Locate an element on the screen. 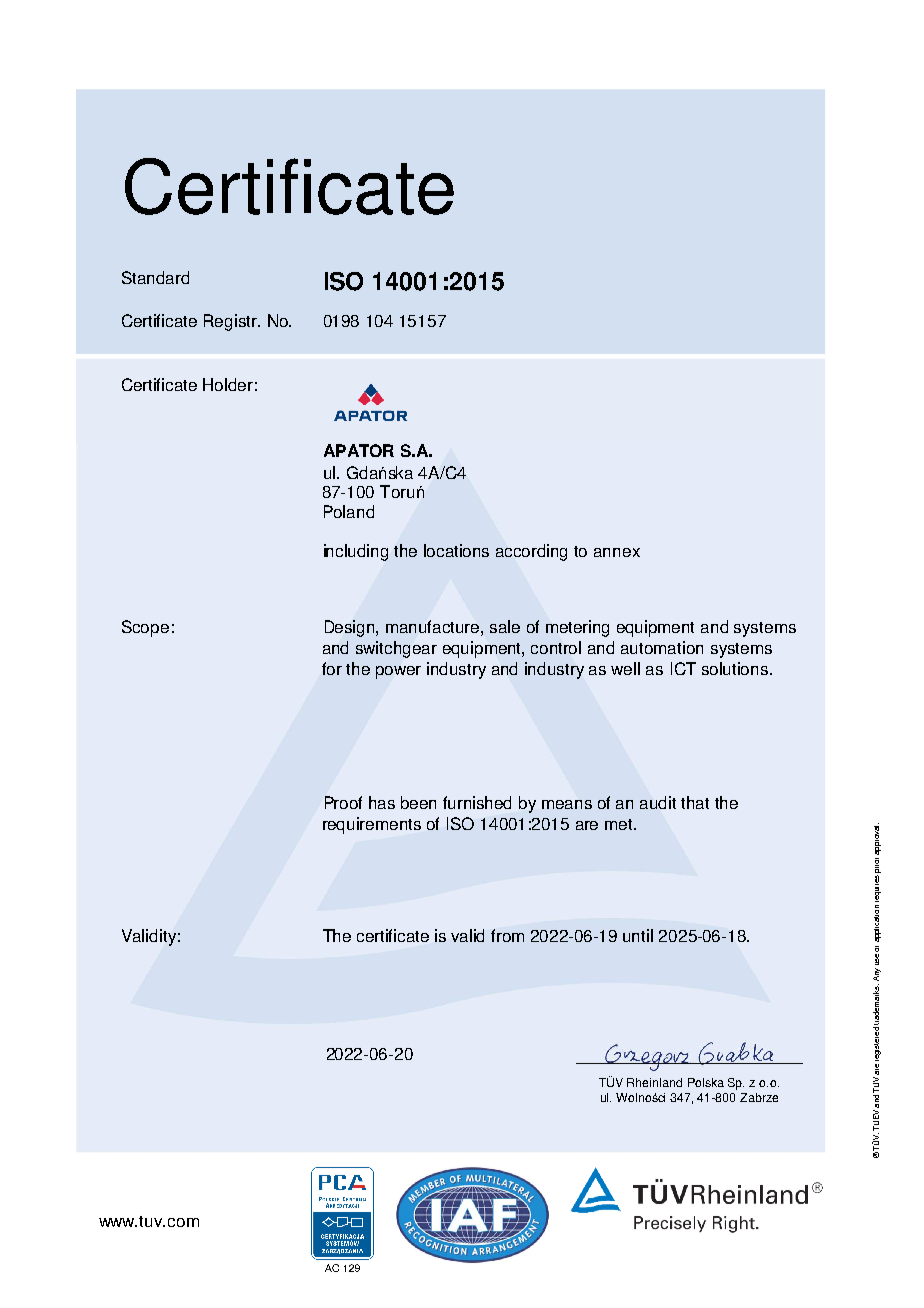 This screenshot has height=1308, width=924. Rheinland is located at coordinates (654, 1082).
